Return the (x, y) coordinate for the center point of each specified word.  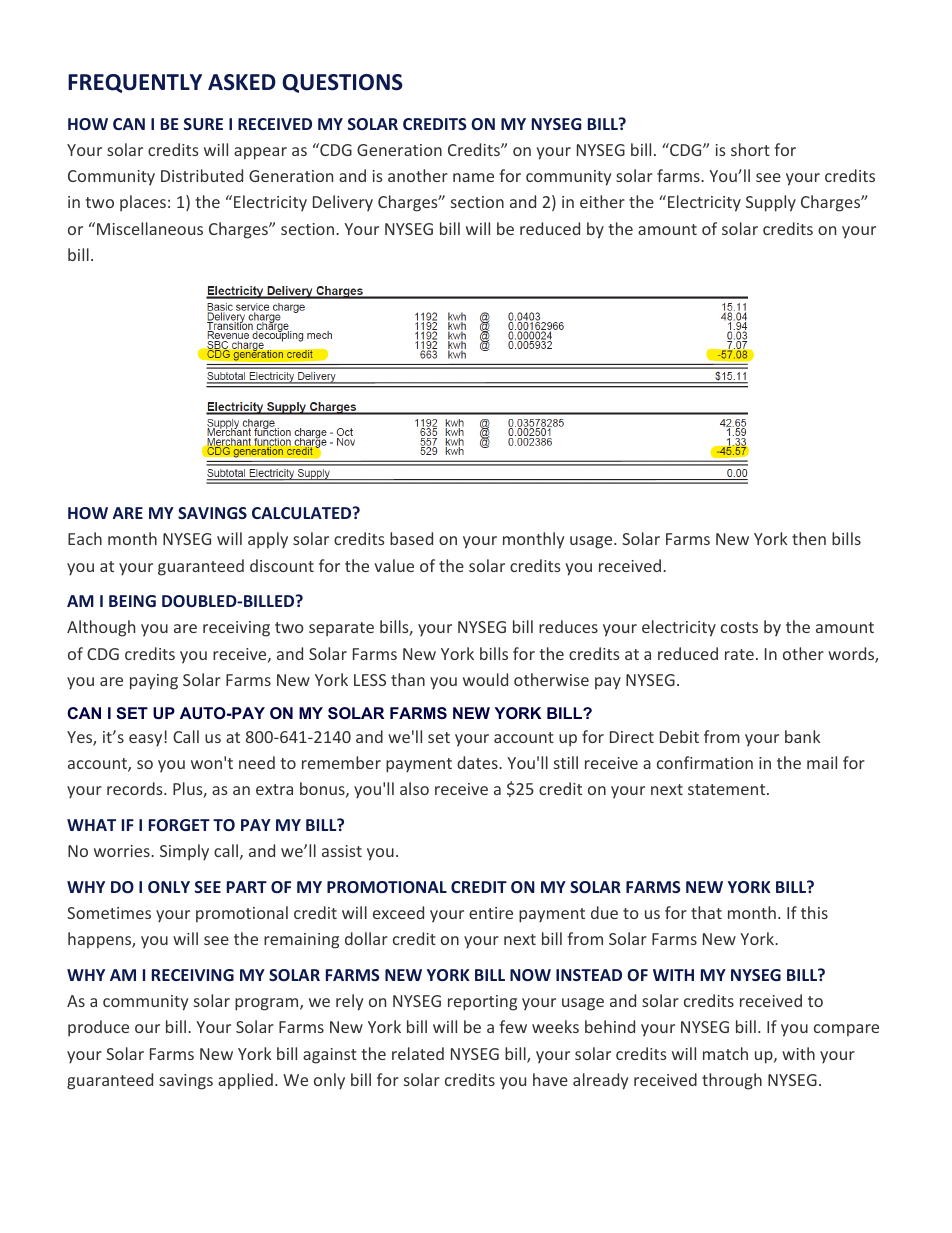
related (418, 1053)
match (725, 1053)
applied (245, 1081)
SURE (203, 124)
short (750, 149)
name (473, 177)
